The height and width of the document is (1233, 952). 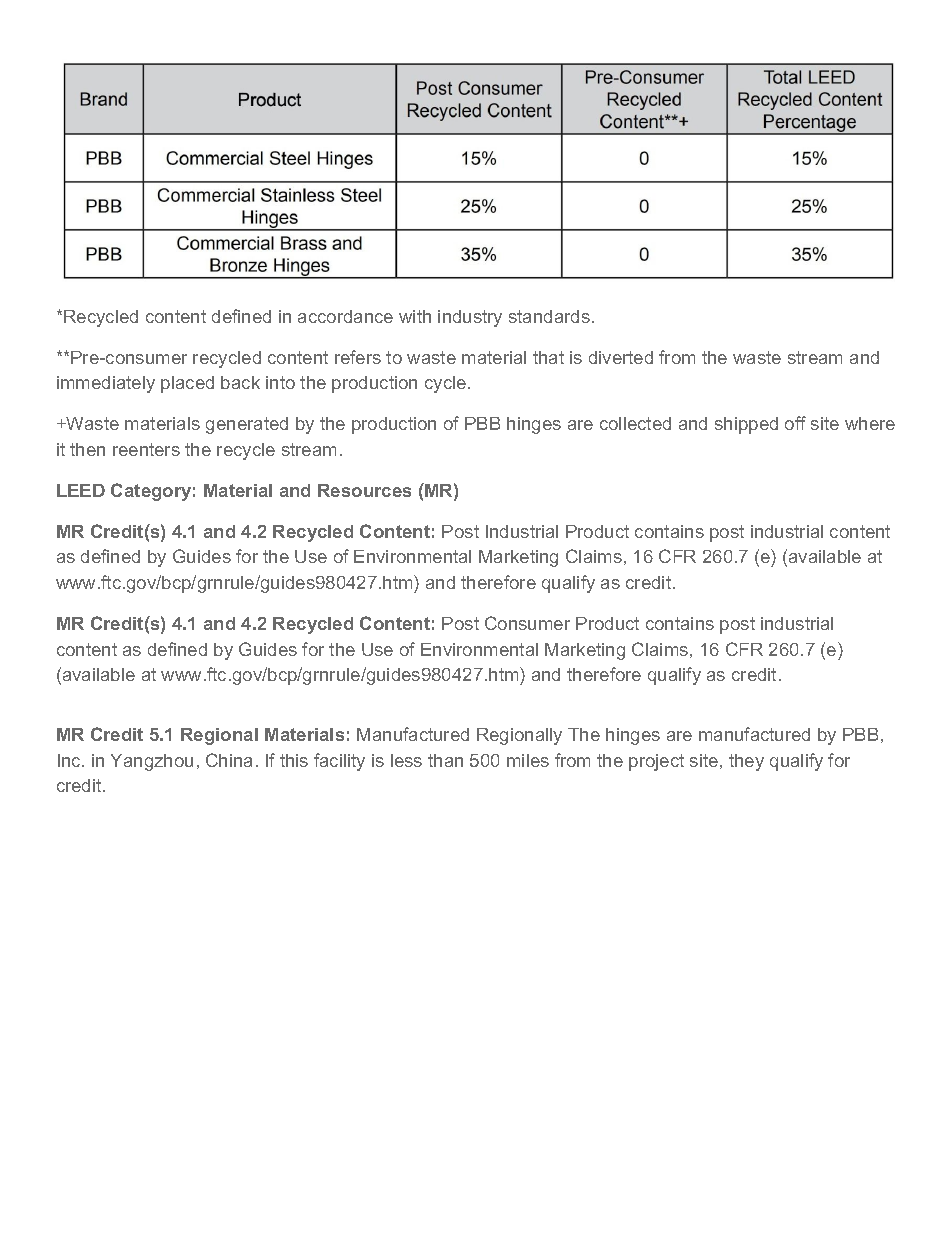 I want to click on collected, so click(x=635, y=423).
